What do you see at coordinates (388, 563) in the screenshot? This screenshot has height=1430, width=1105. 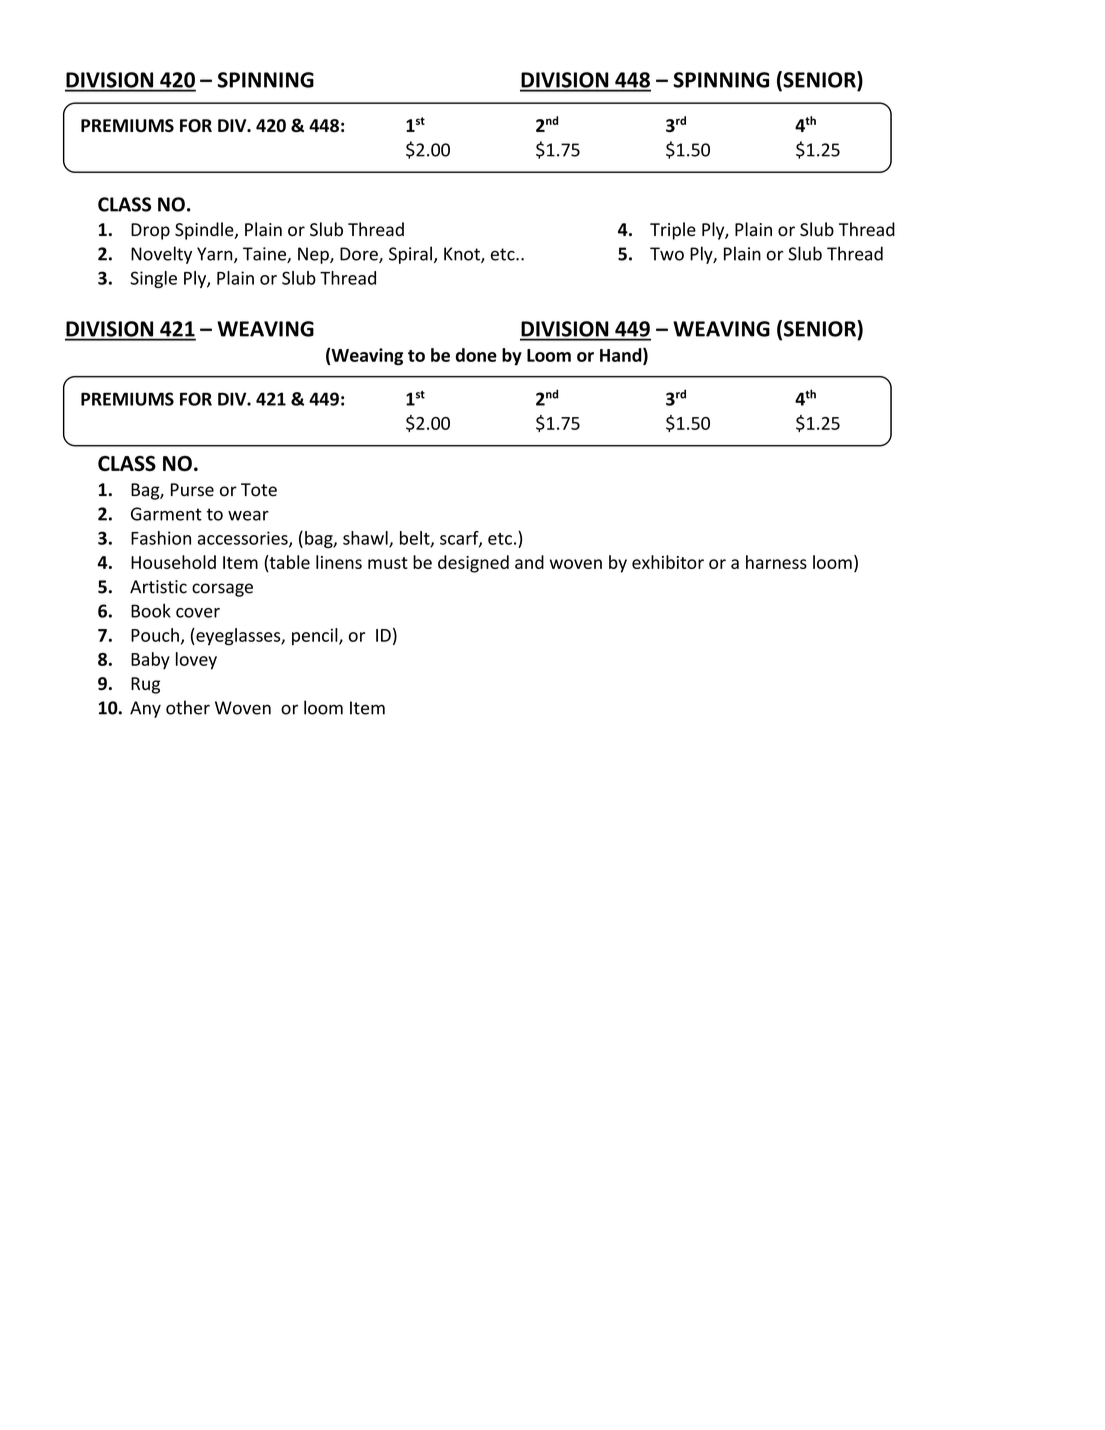 I see `must` at bounding box center [388, 563].
